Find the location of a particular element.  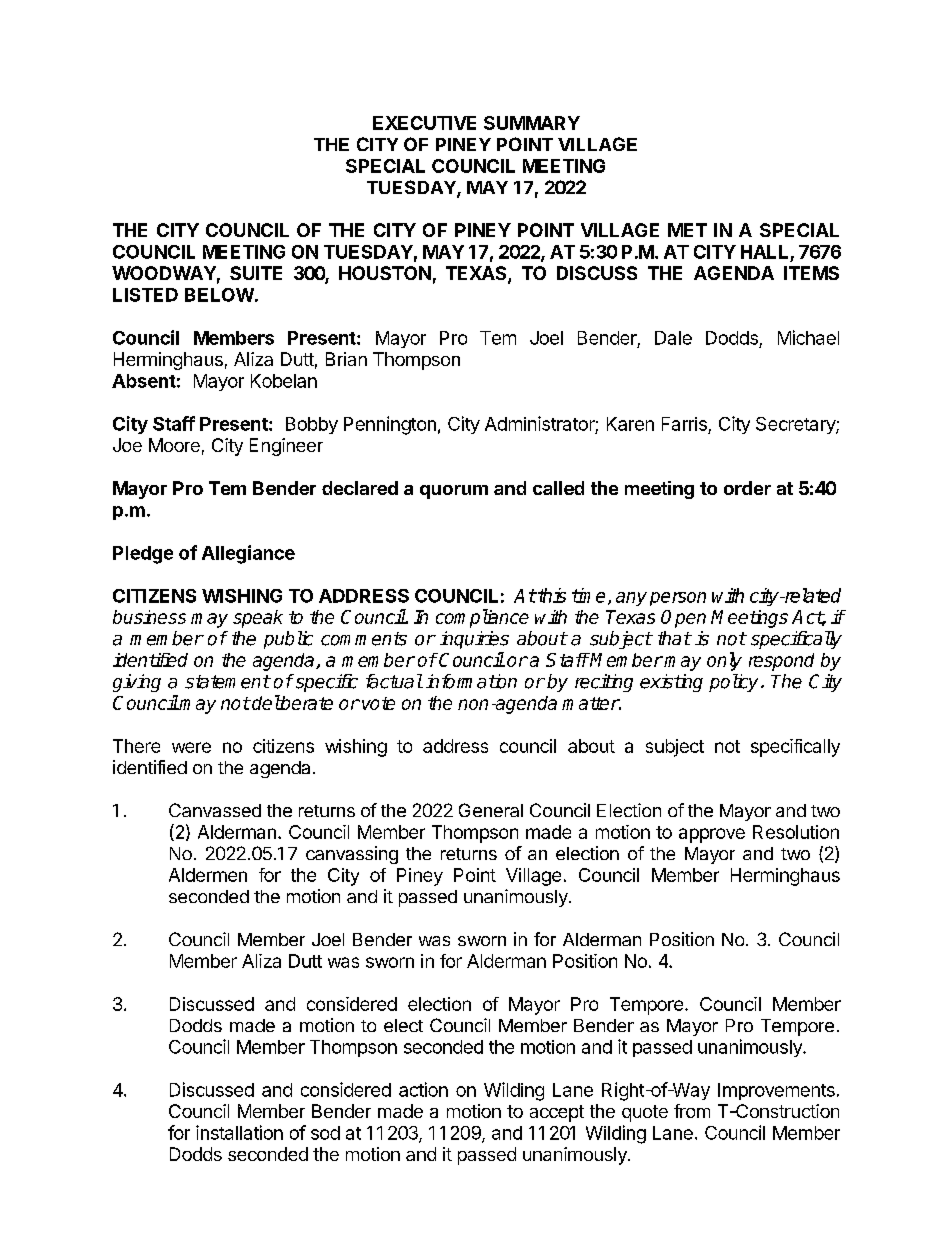

action is located at coordinates (423, 1089).
